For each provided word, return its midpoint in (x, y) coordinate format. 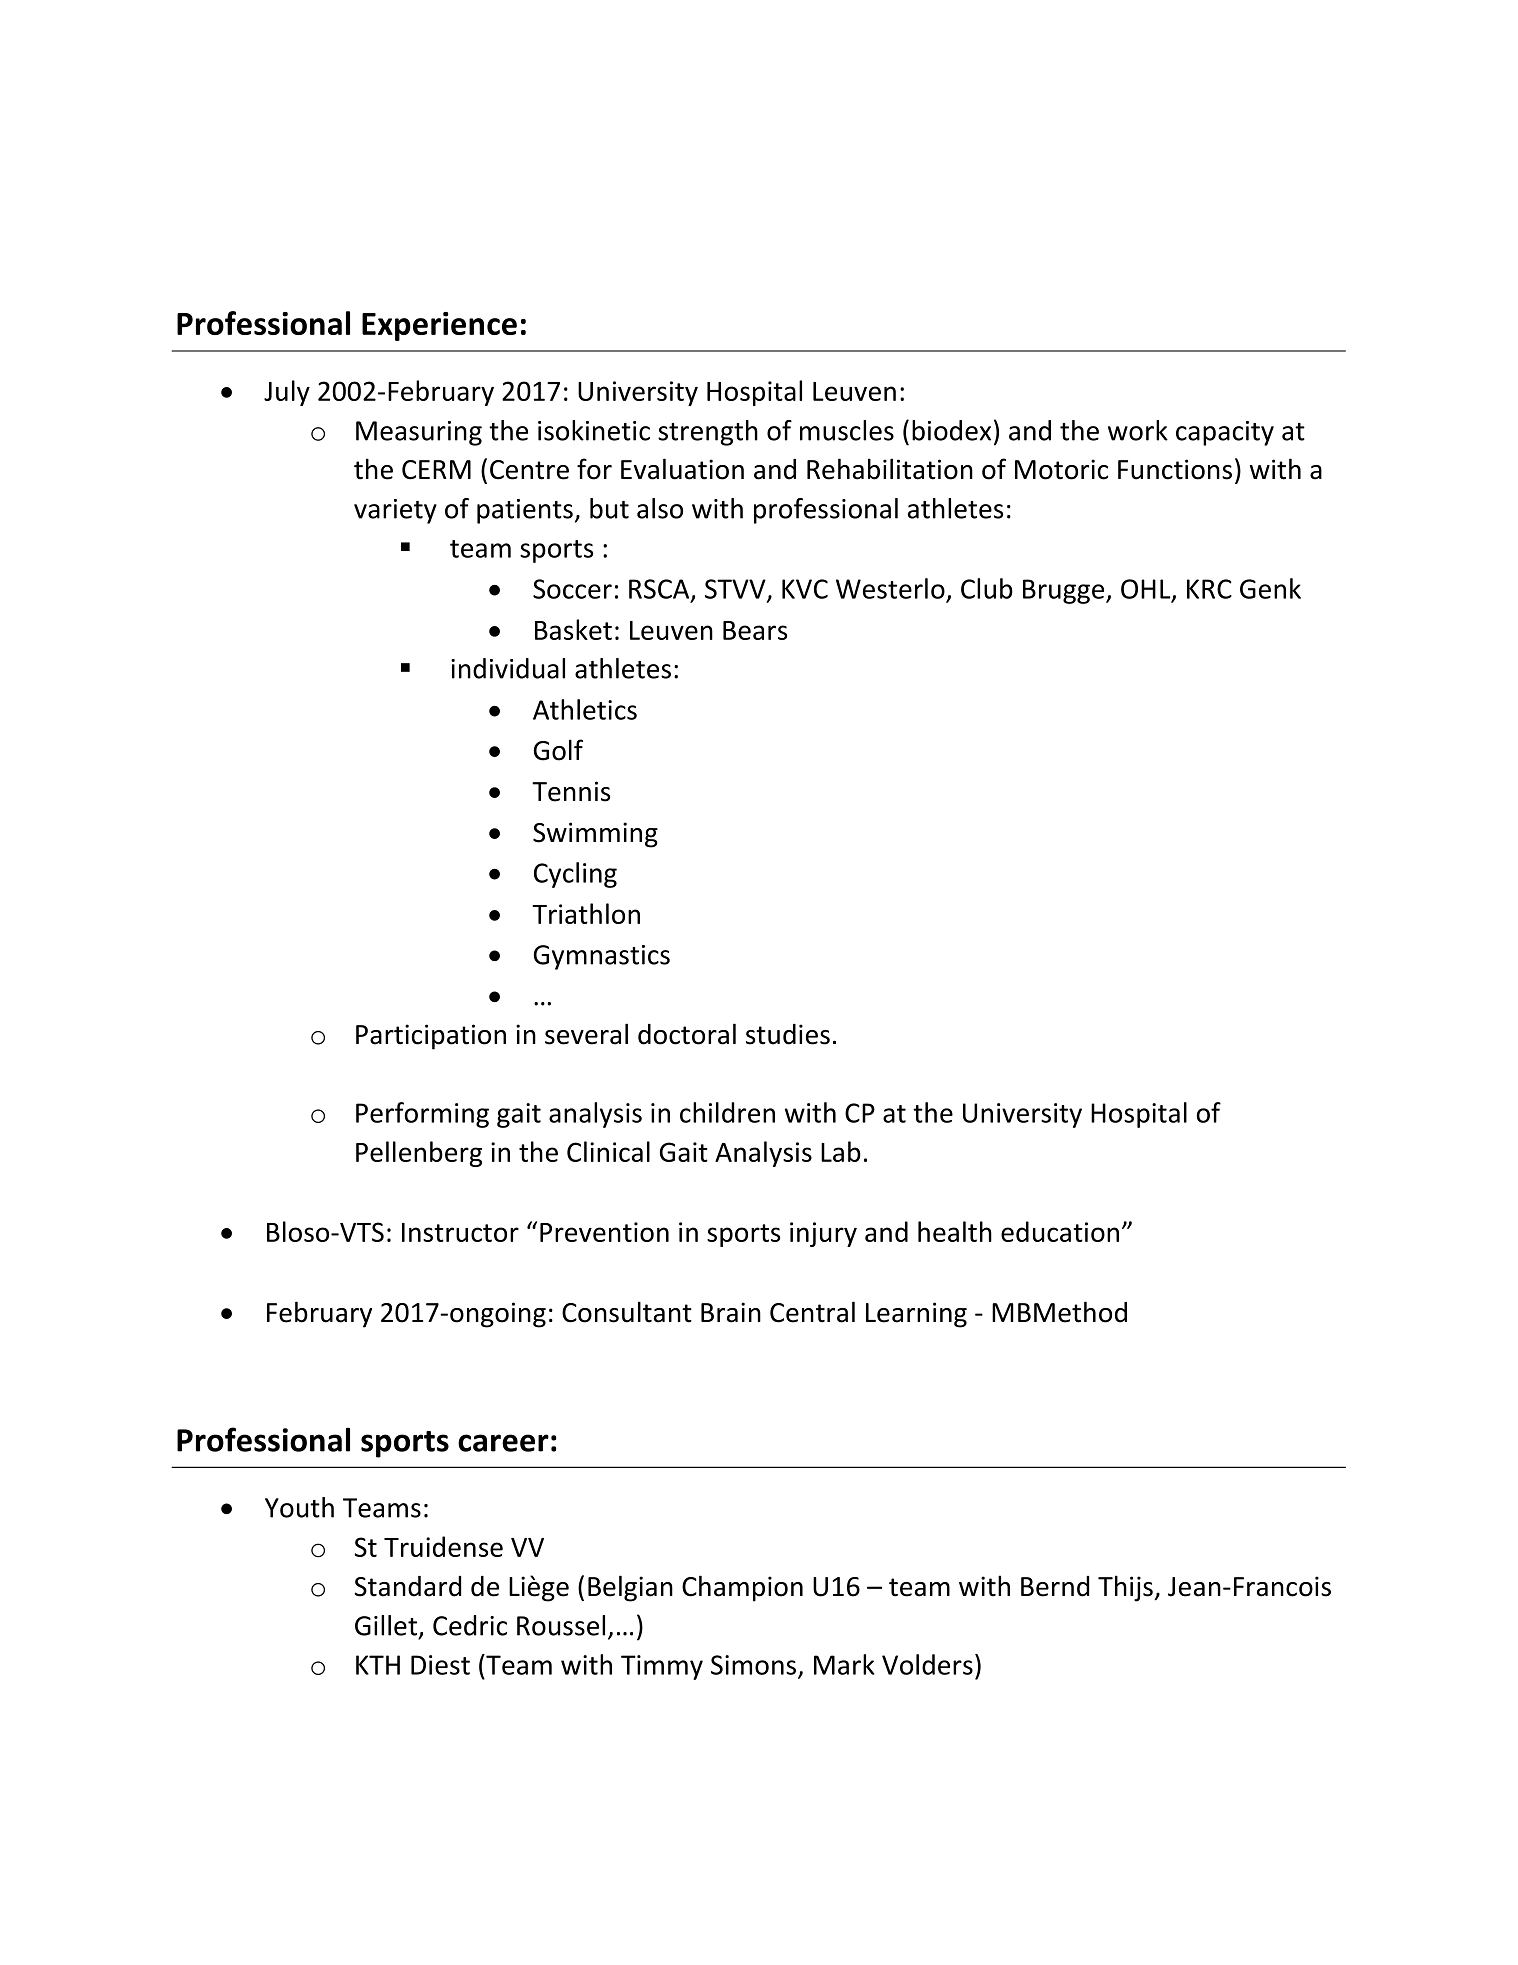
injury (823, 1234)
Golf (558, 750)
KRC (1209, 589)
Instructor (460, 1232)
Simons (755, 1666)
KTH (378, 1665)
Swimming (595, 835)
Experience (439, 326)
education (1060, 1231)
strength (708, 433)
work (1138, 430)
